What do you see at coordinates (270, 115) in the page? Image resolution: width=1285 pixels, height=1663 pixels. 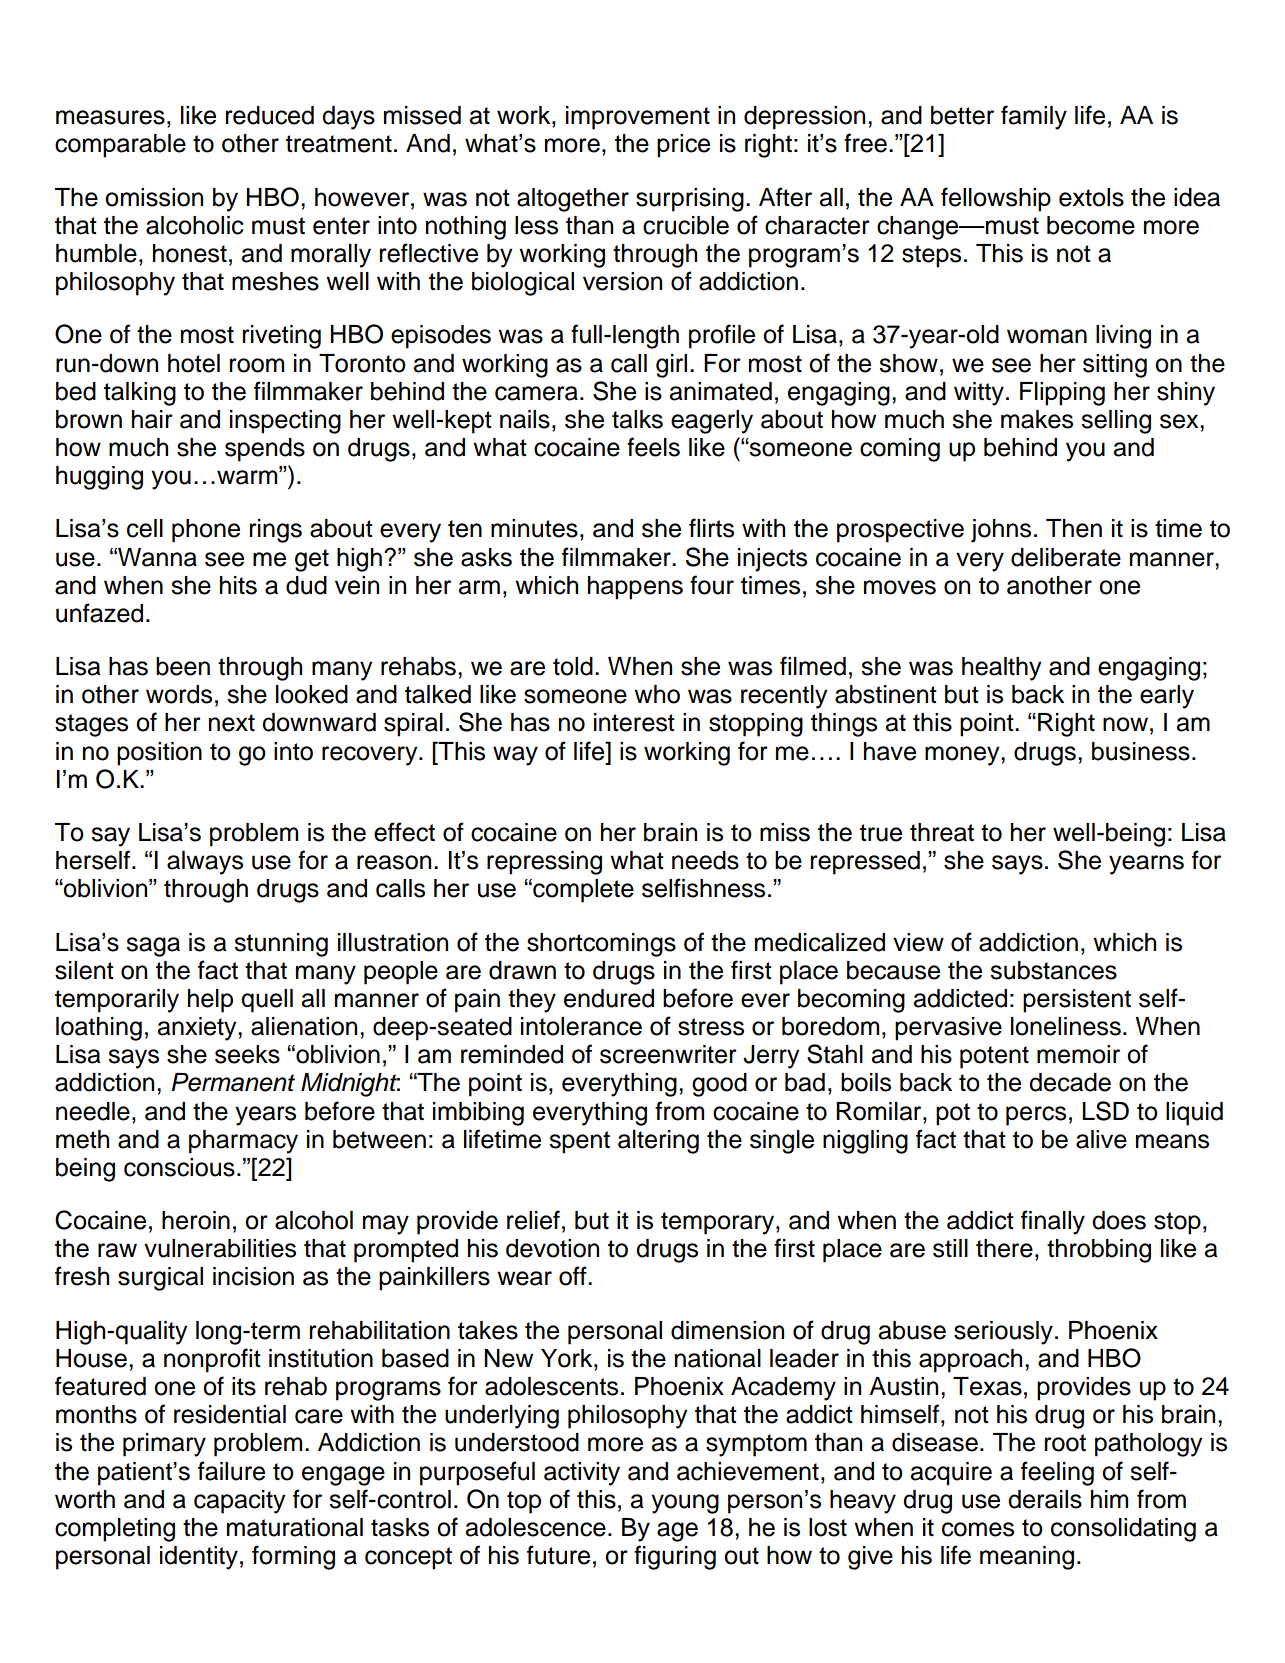 I see `reduced` at bounding box center [270, 115].
